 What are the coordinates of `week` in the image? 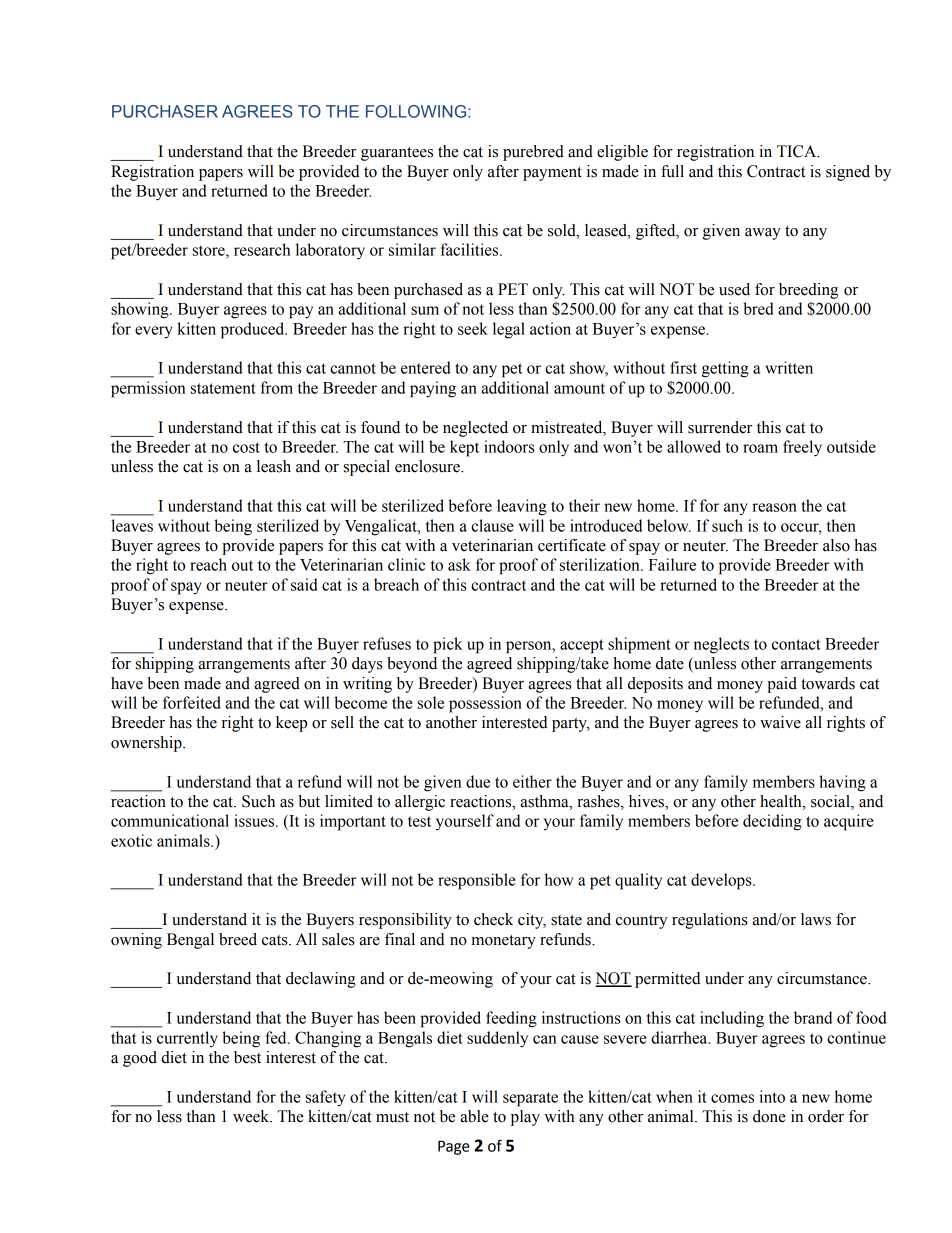 It's located at (252, 1116).
